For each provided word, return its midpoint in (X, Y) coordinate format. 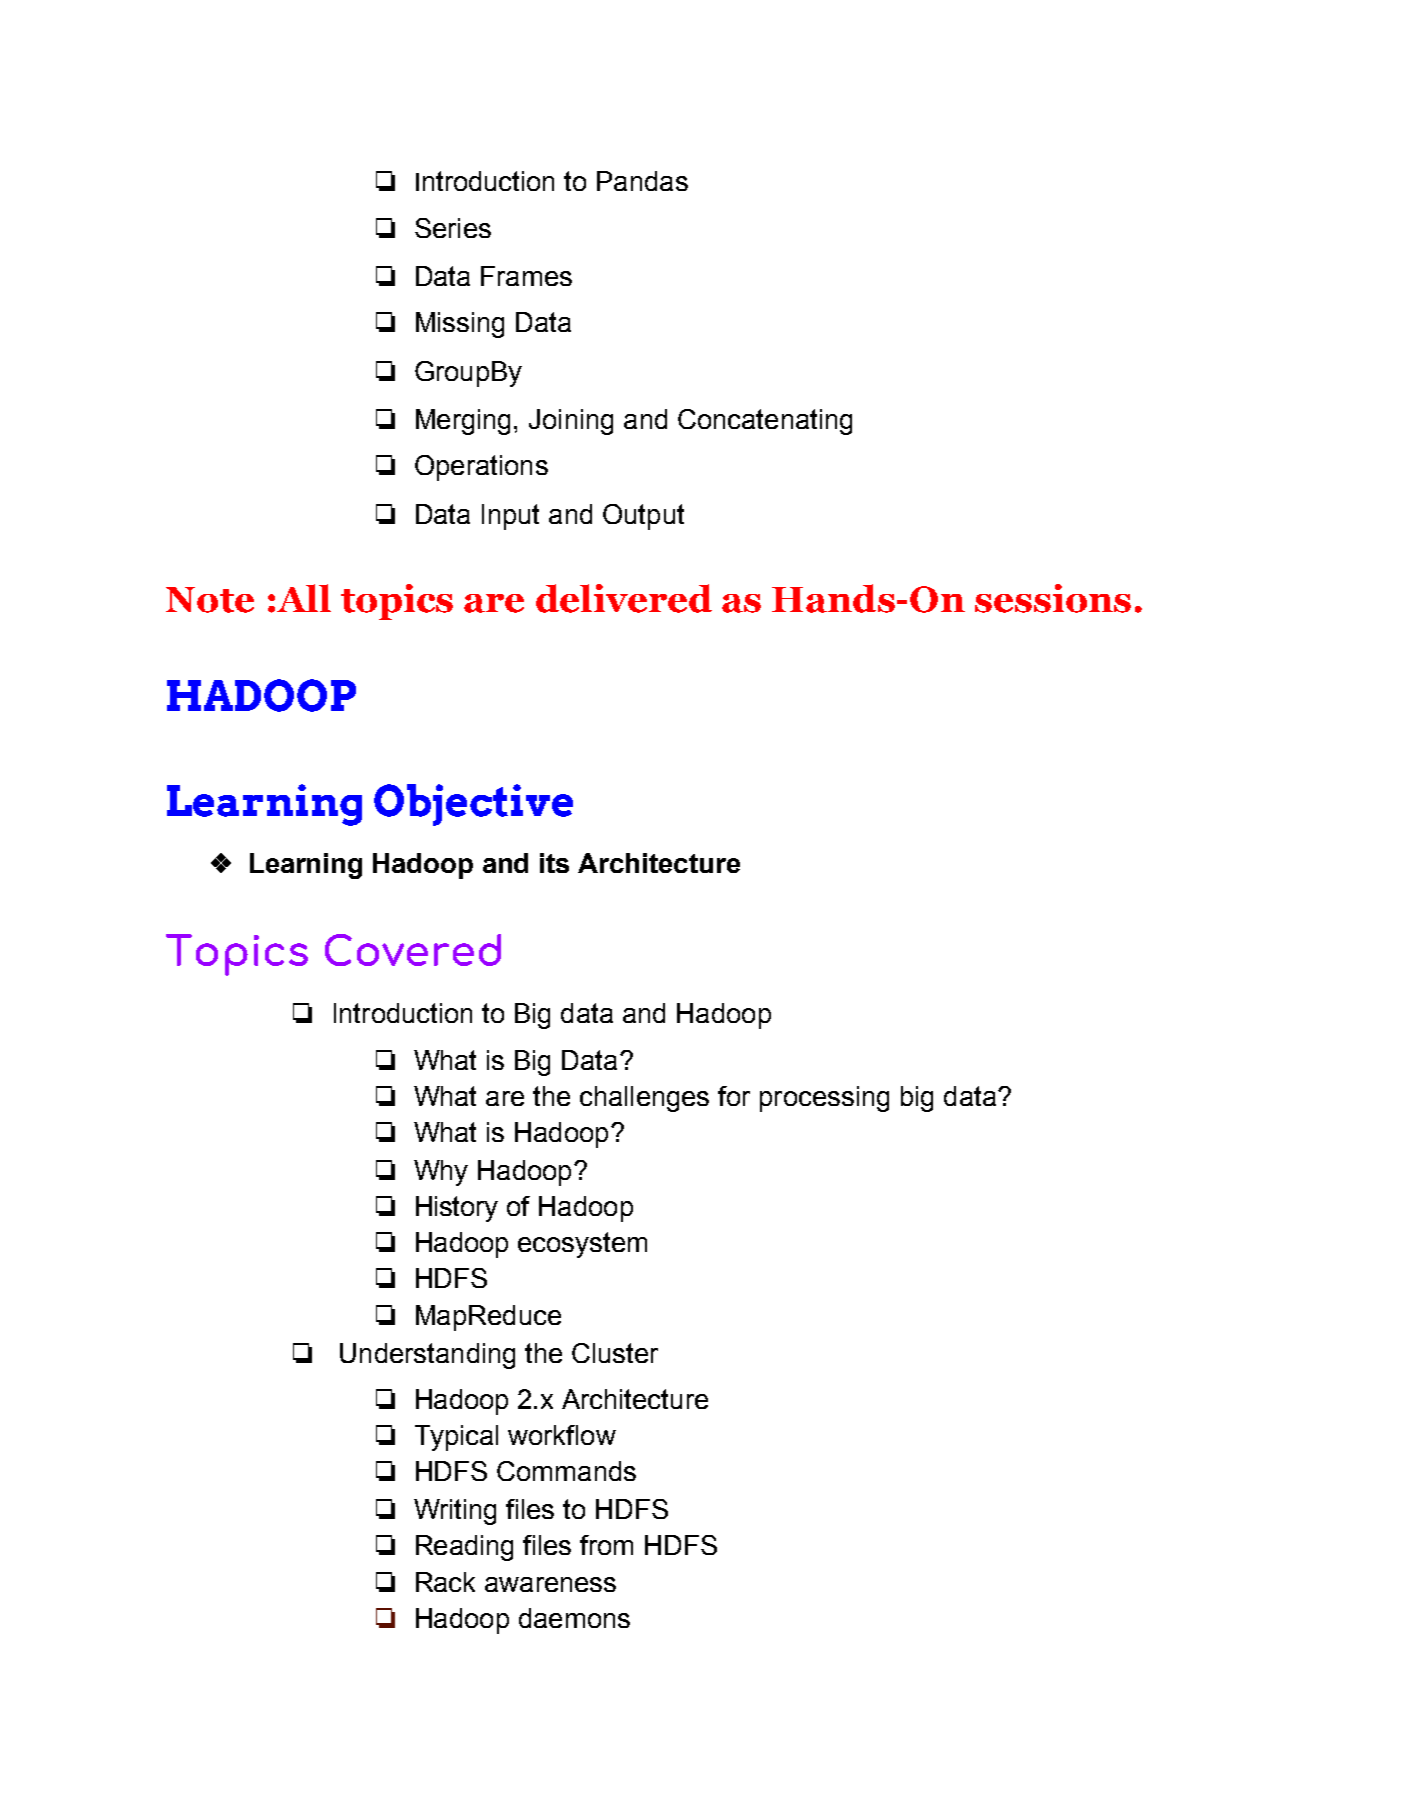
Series (453, 228)
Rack (445, 1582)
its (554, 863)
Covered (413, 950)
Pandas (642, 181)
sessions (1053, 598)
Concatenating (765, 422)
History (457, 1209)
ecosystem (582, 1245)
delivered (624, 598)
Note (210, 600)
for (734, 1096)
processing (824, 1099)
